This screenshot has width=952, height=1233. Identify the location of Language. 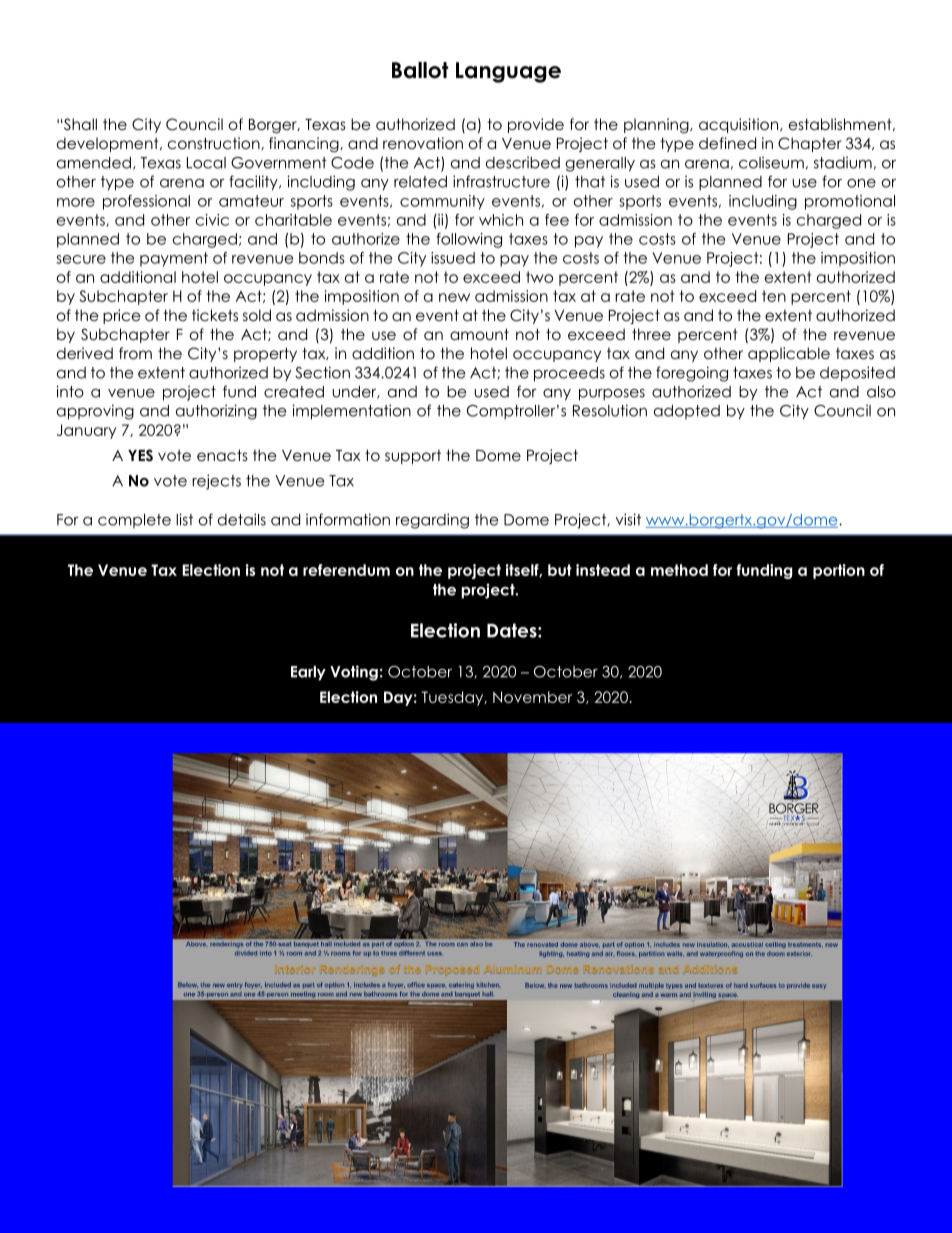
(508, 72).
